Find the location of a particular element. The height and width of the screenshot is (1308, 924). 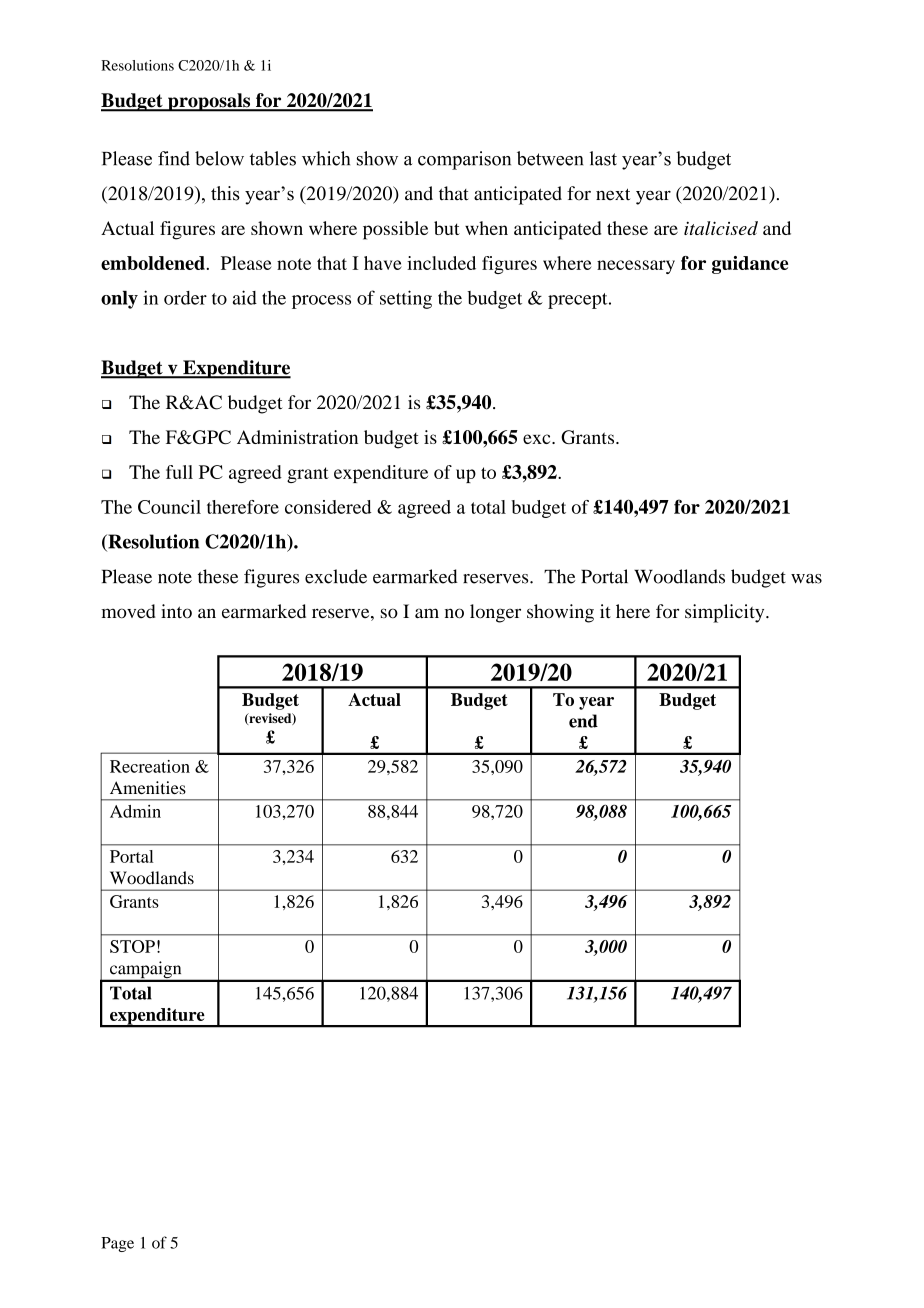

Recreation is located at coordinates (150, 766).
